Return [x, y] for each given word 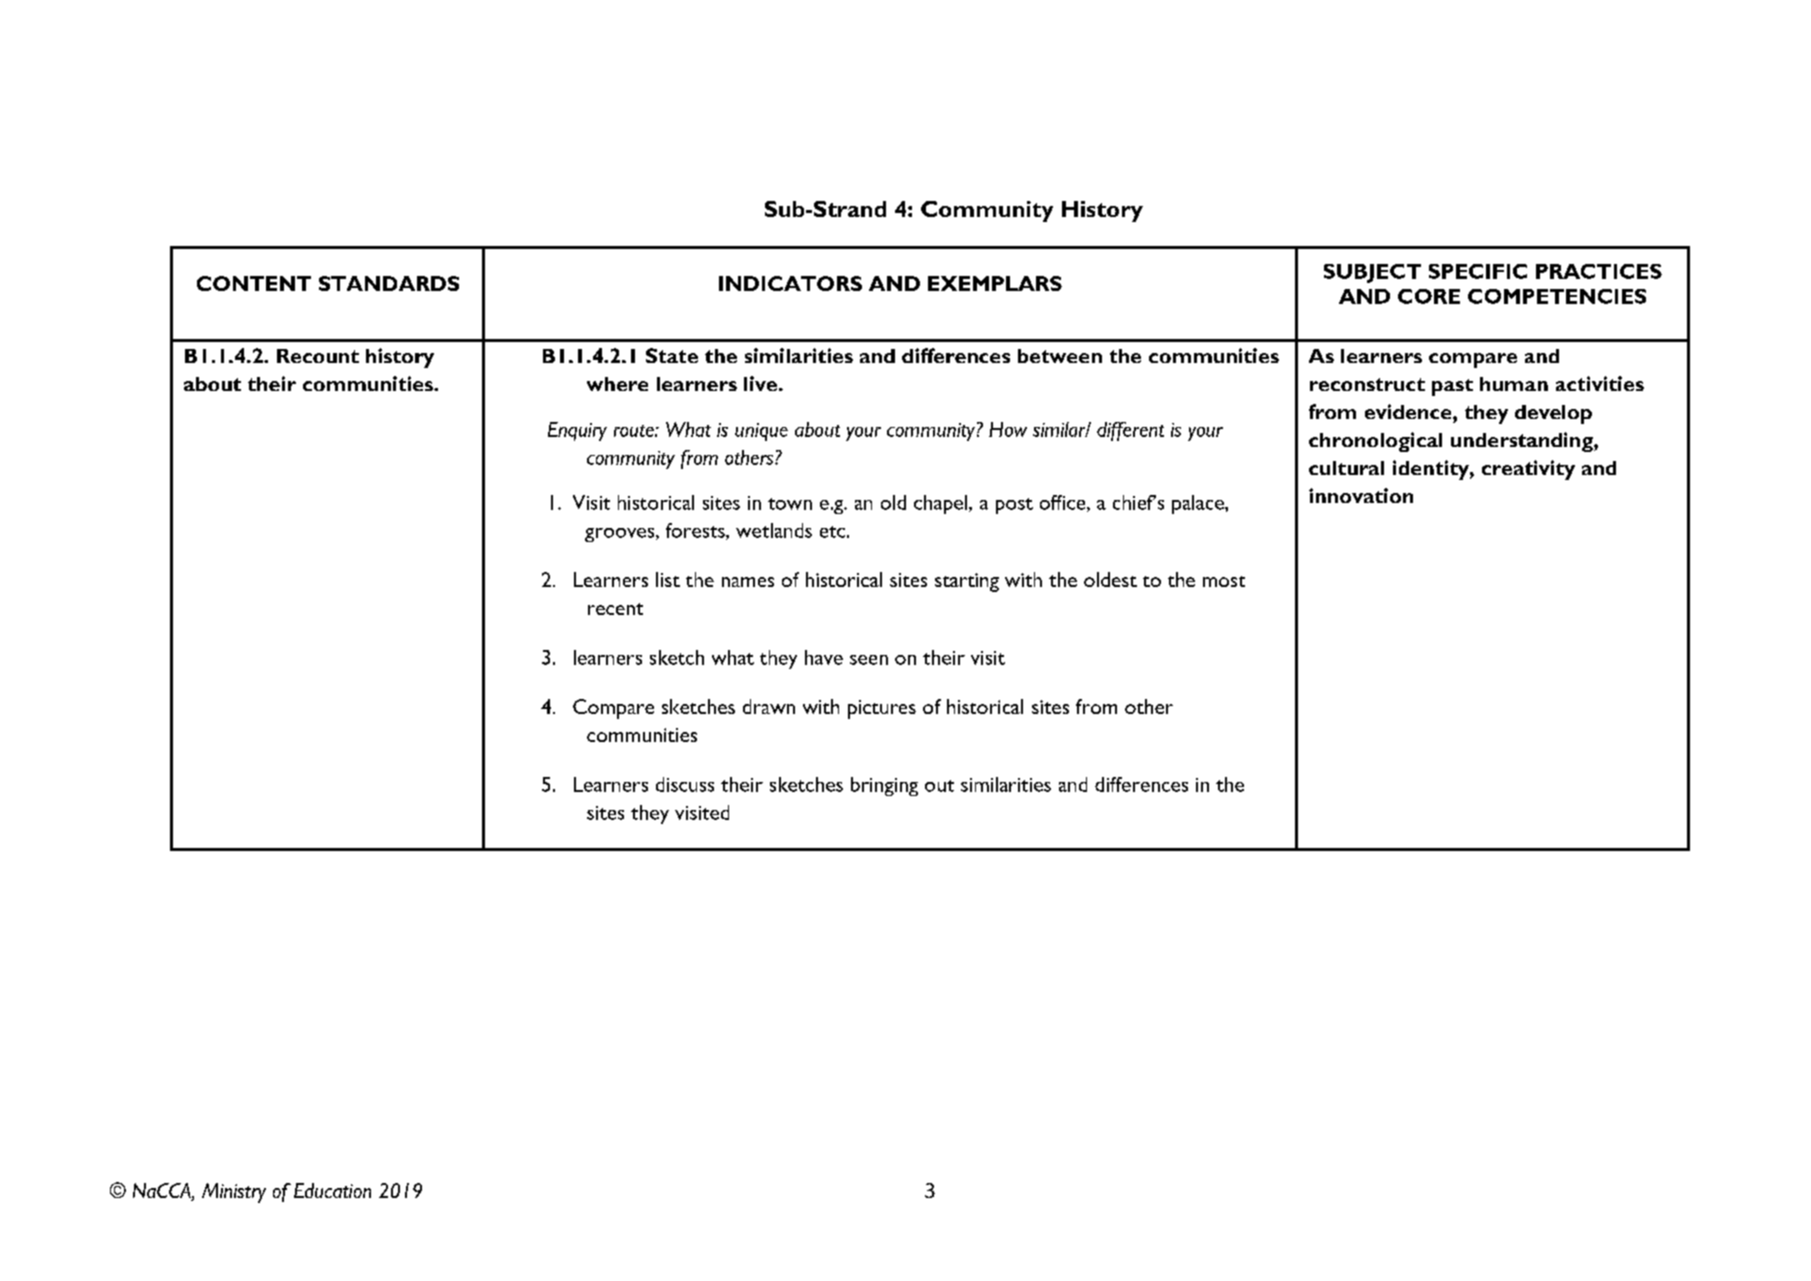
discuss [685, 784]
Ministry [234, 1193]
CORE [1429, 296]
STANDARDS [389, 283]
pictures [882, 709]
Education [332, 1190]
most [1224, 581]
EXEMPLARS [995, 283]
